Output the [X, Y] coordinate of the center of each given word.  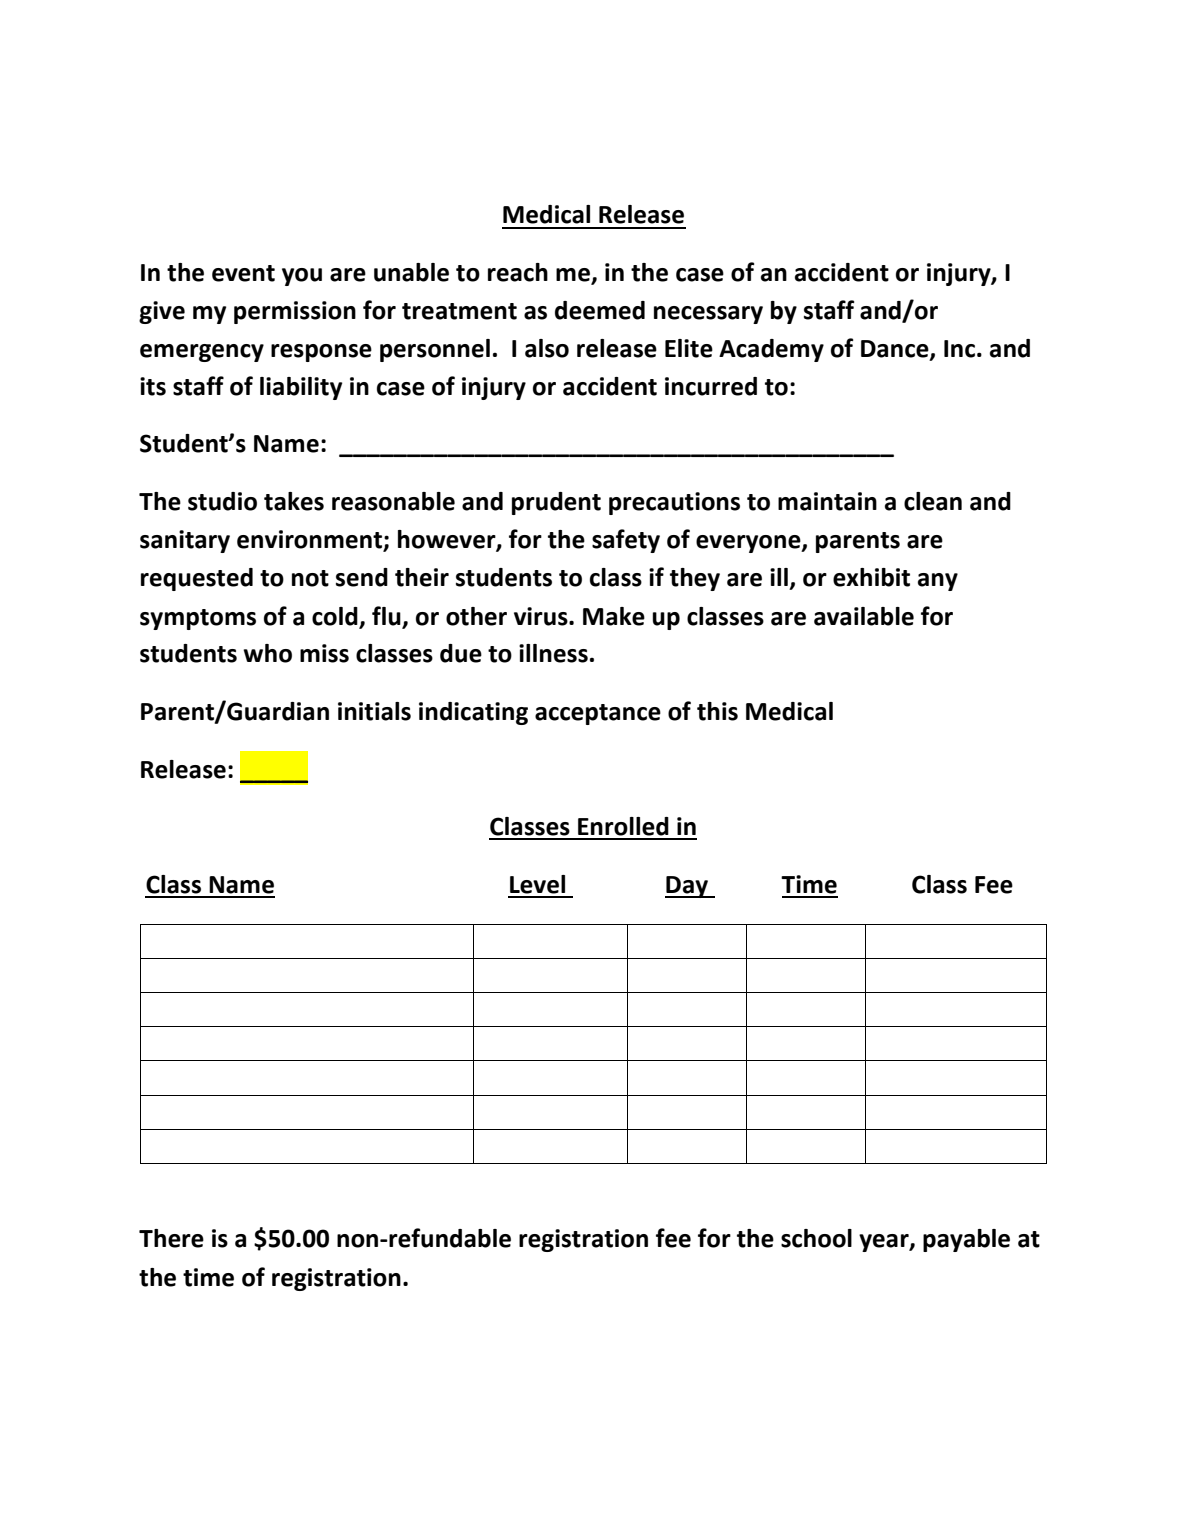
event [243, 273]
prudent [556, 503]
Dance [896, 350]
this [717, 711]
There [171, 1238]
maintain [827, 501]
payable [966, 1240]
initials [374, 711]
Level [537, 884]
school [816, 1238]
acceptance [598, 714]
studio [222, 501]
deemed [600, 310]
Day [687, 887]
